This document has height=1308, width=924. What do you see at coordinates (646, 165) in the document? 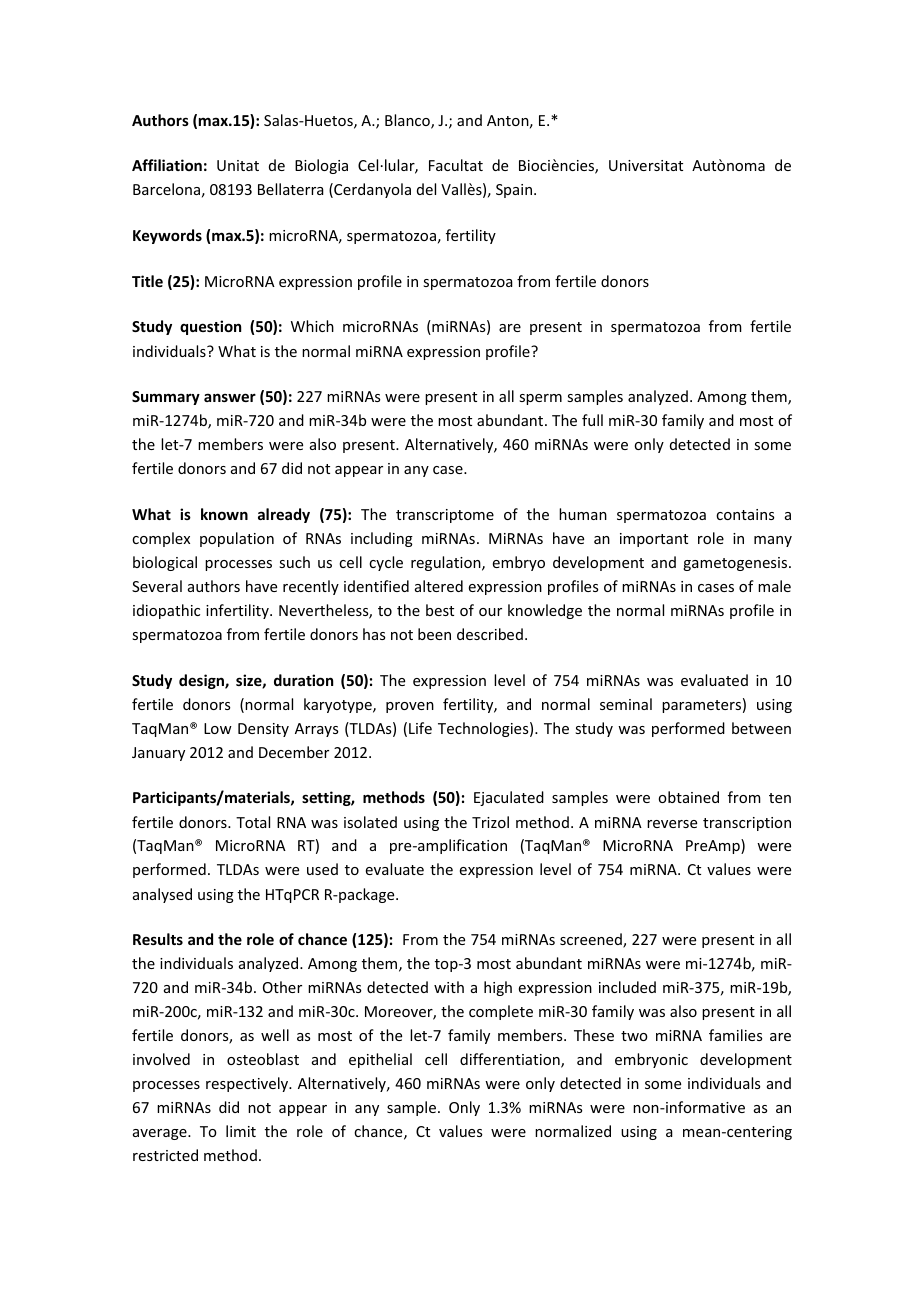
I see `Universitat` at bounding box center [646, 165].
